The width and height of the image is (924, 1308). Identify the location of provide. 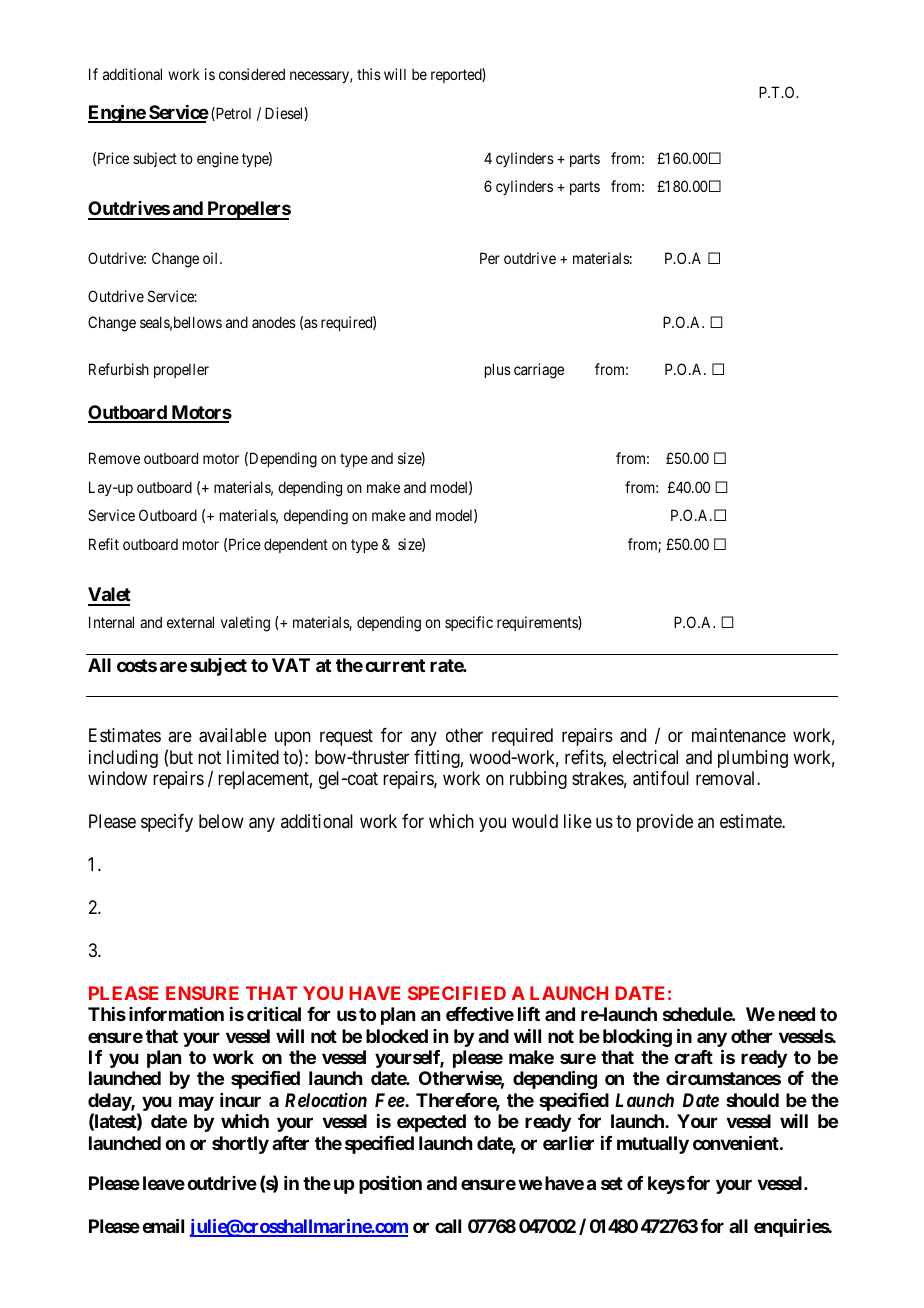
(665, 823).
